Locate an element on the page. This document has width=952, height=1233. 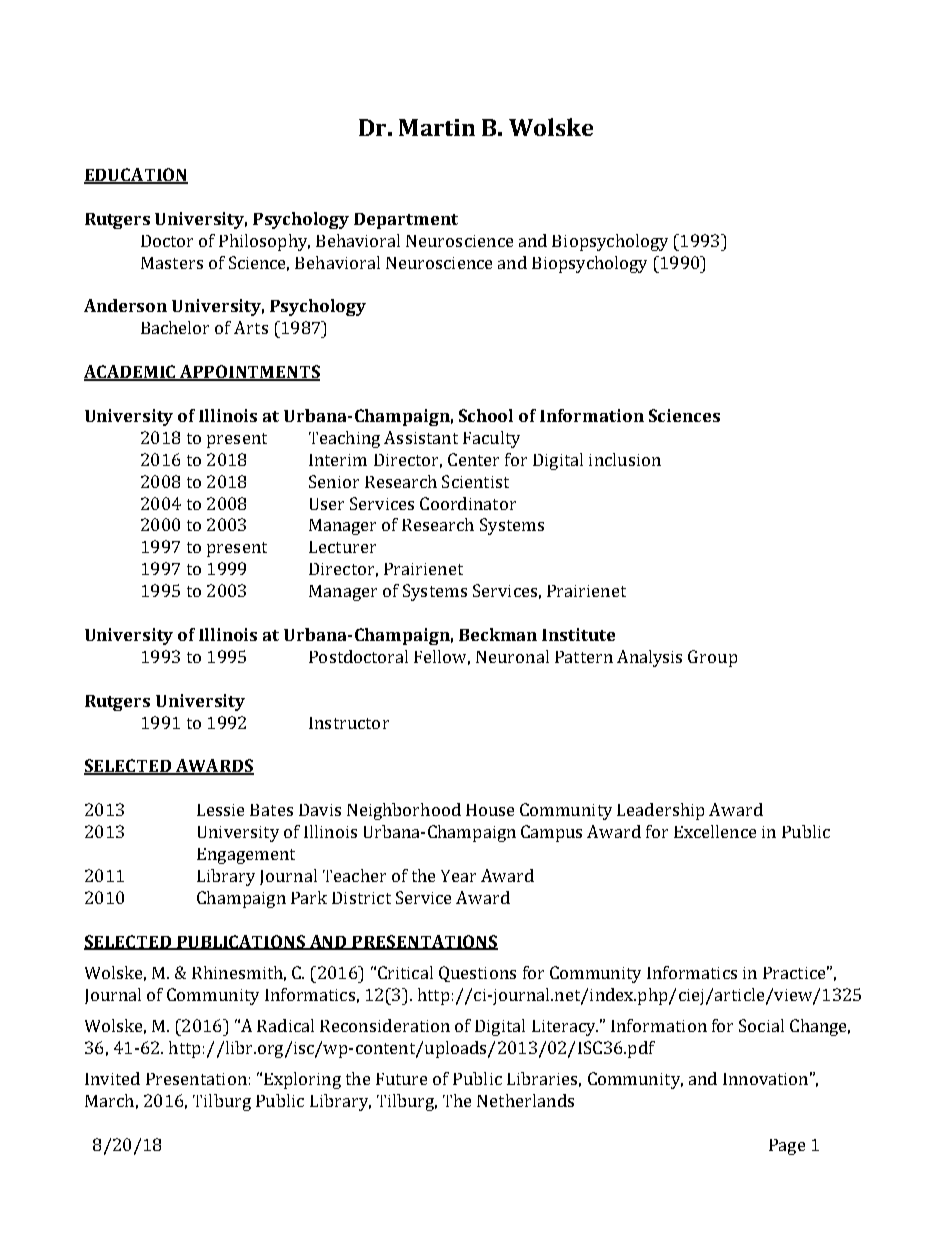
March is located at coordinates (109, 1100).
